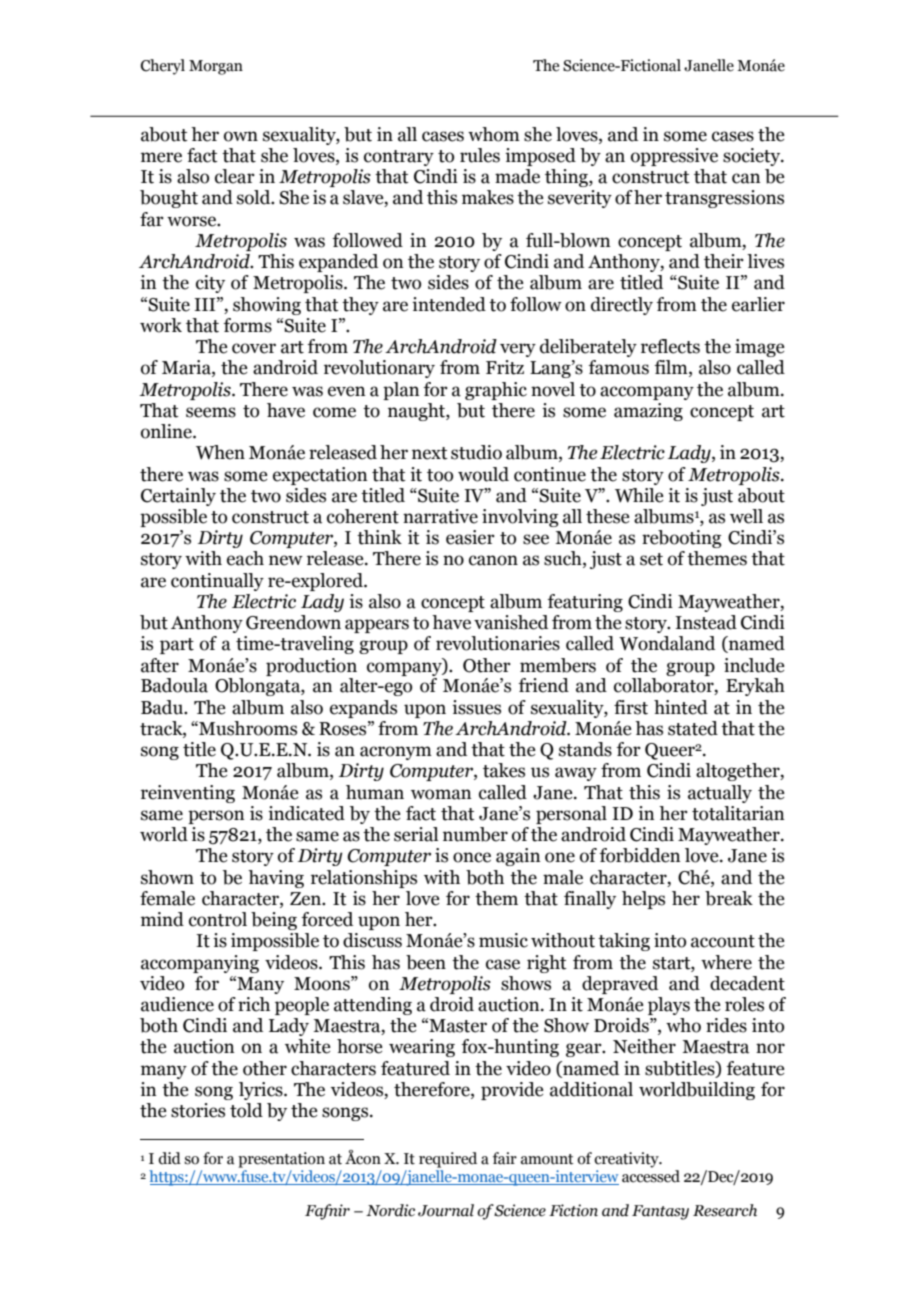  I want to click on Morgan, so click(216, 67).
